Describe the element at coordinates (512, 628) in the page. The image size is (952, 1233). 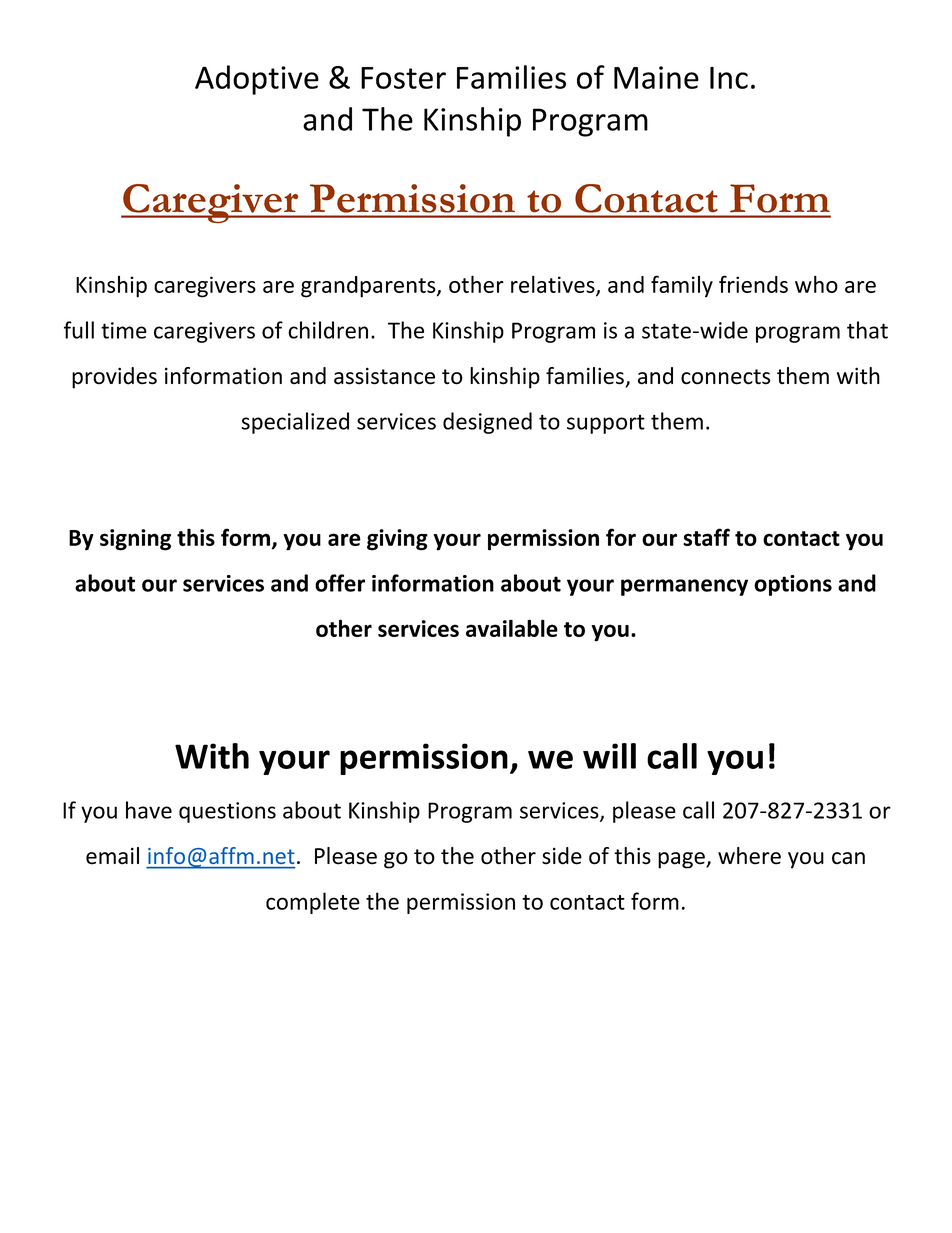
I see `available` at that location.
